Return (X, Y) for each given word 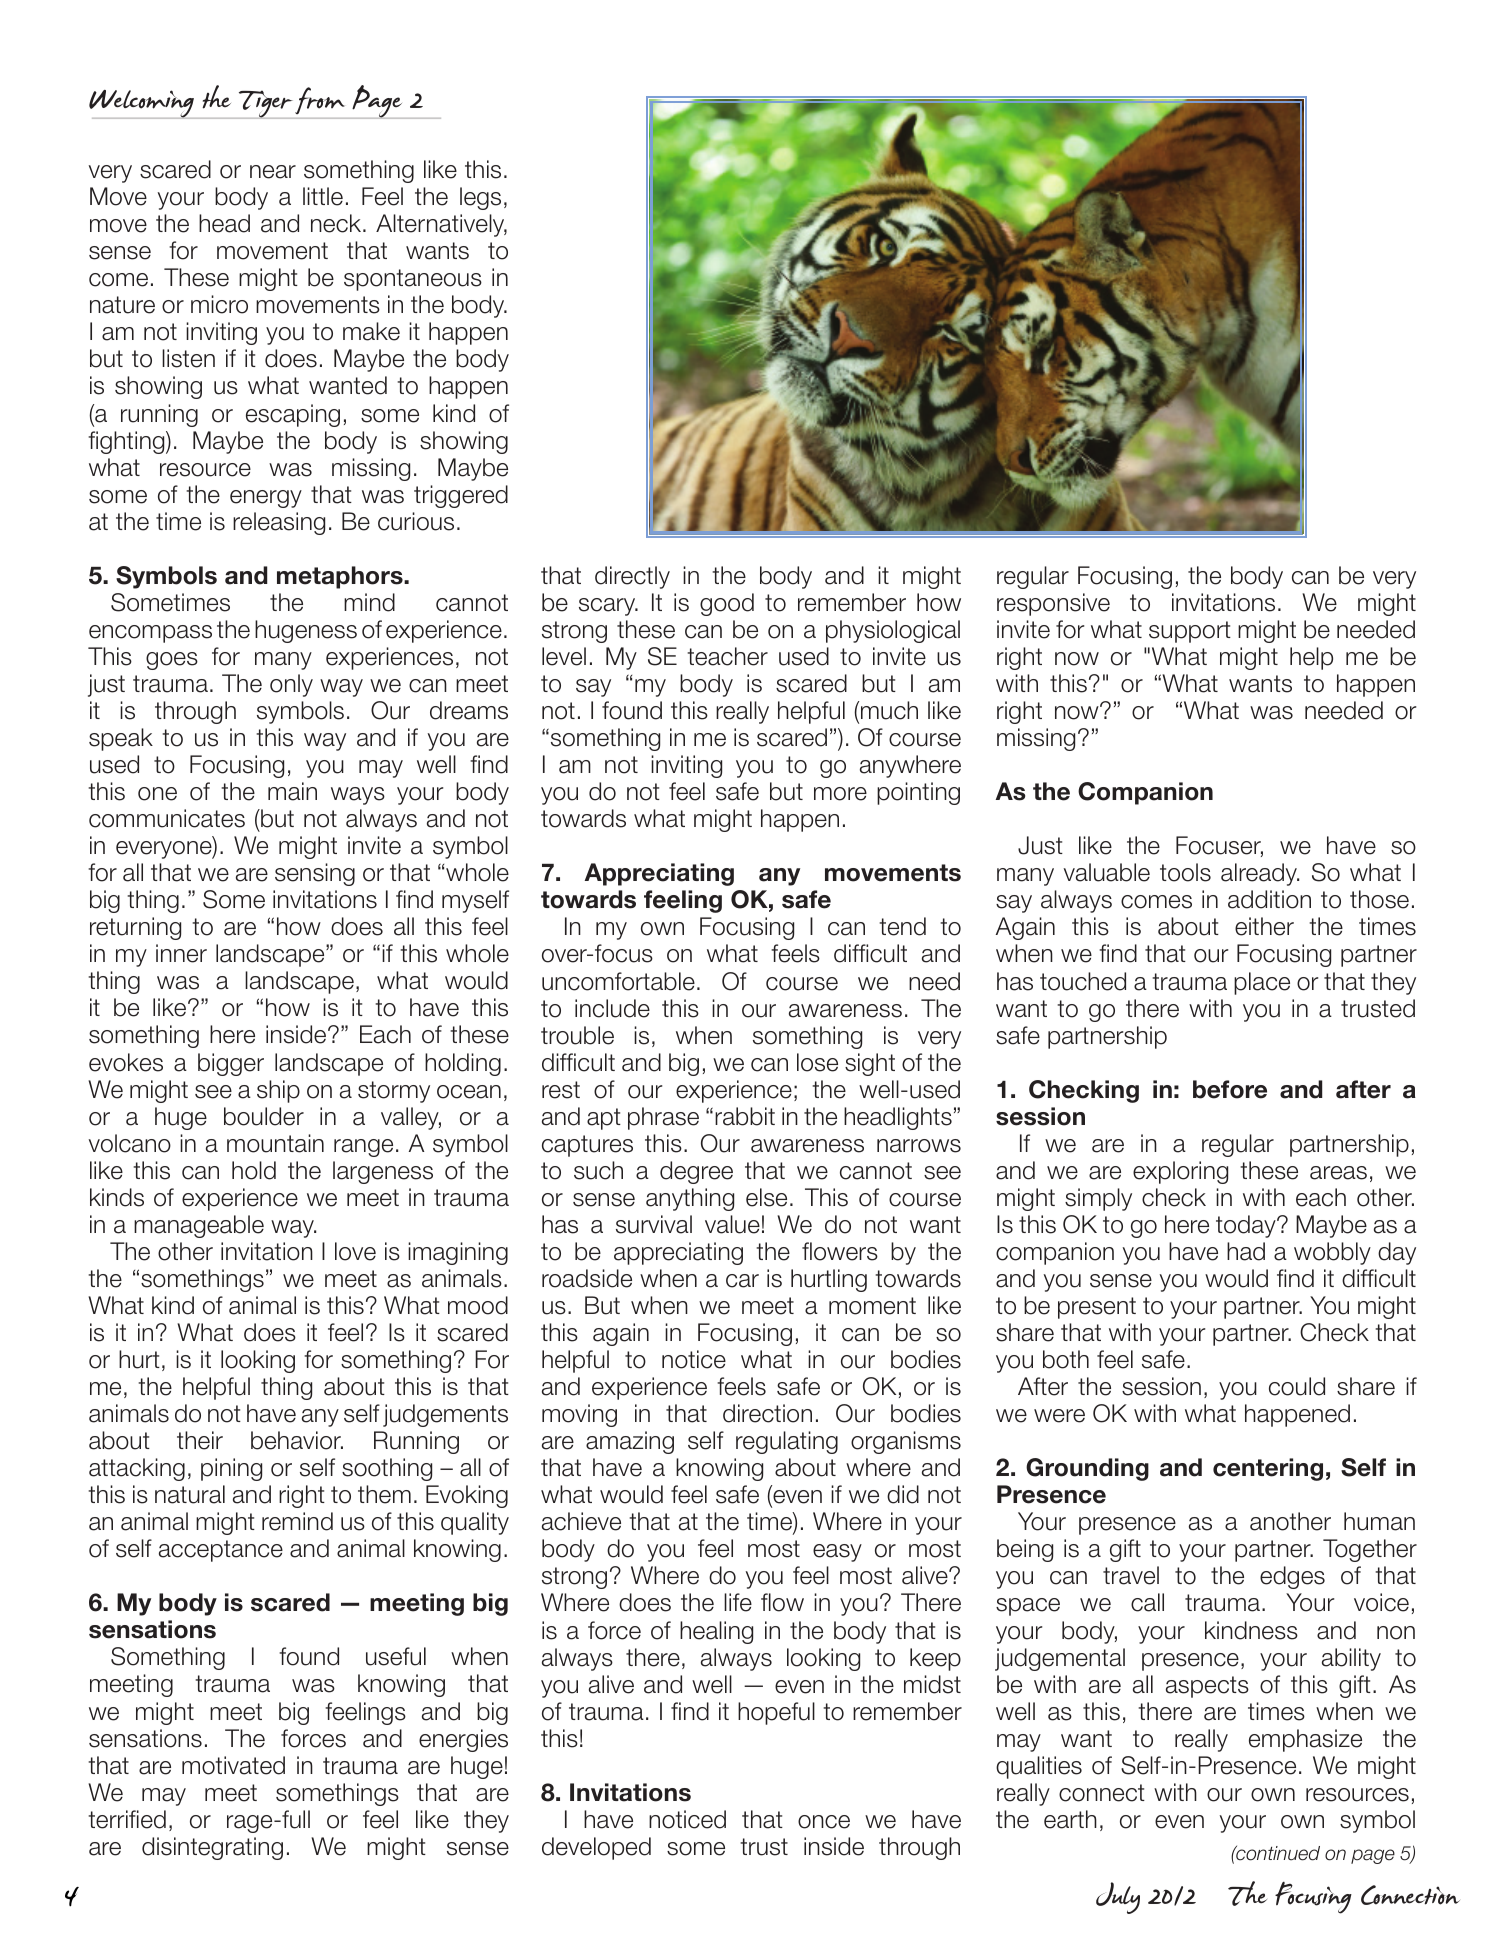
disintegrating (212, 1848)
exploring (1180, 1172)
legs (480, 198)
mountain (275, 1143)
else (766, 1197)
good (727, 604)
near (273, 172)
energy (266, 499)
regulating (787, 1442)
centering (1268, 1469)
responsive (1053, 604)
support (1190, 632)
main (292, 791)
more (840, 794)
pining (231, 1469)
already (1260, 874)
